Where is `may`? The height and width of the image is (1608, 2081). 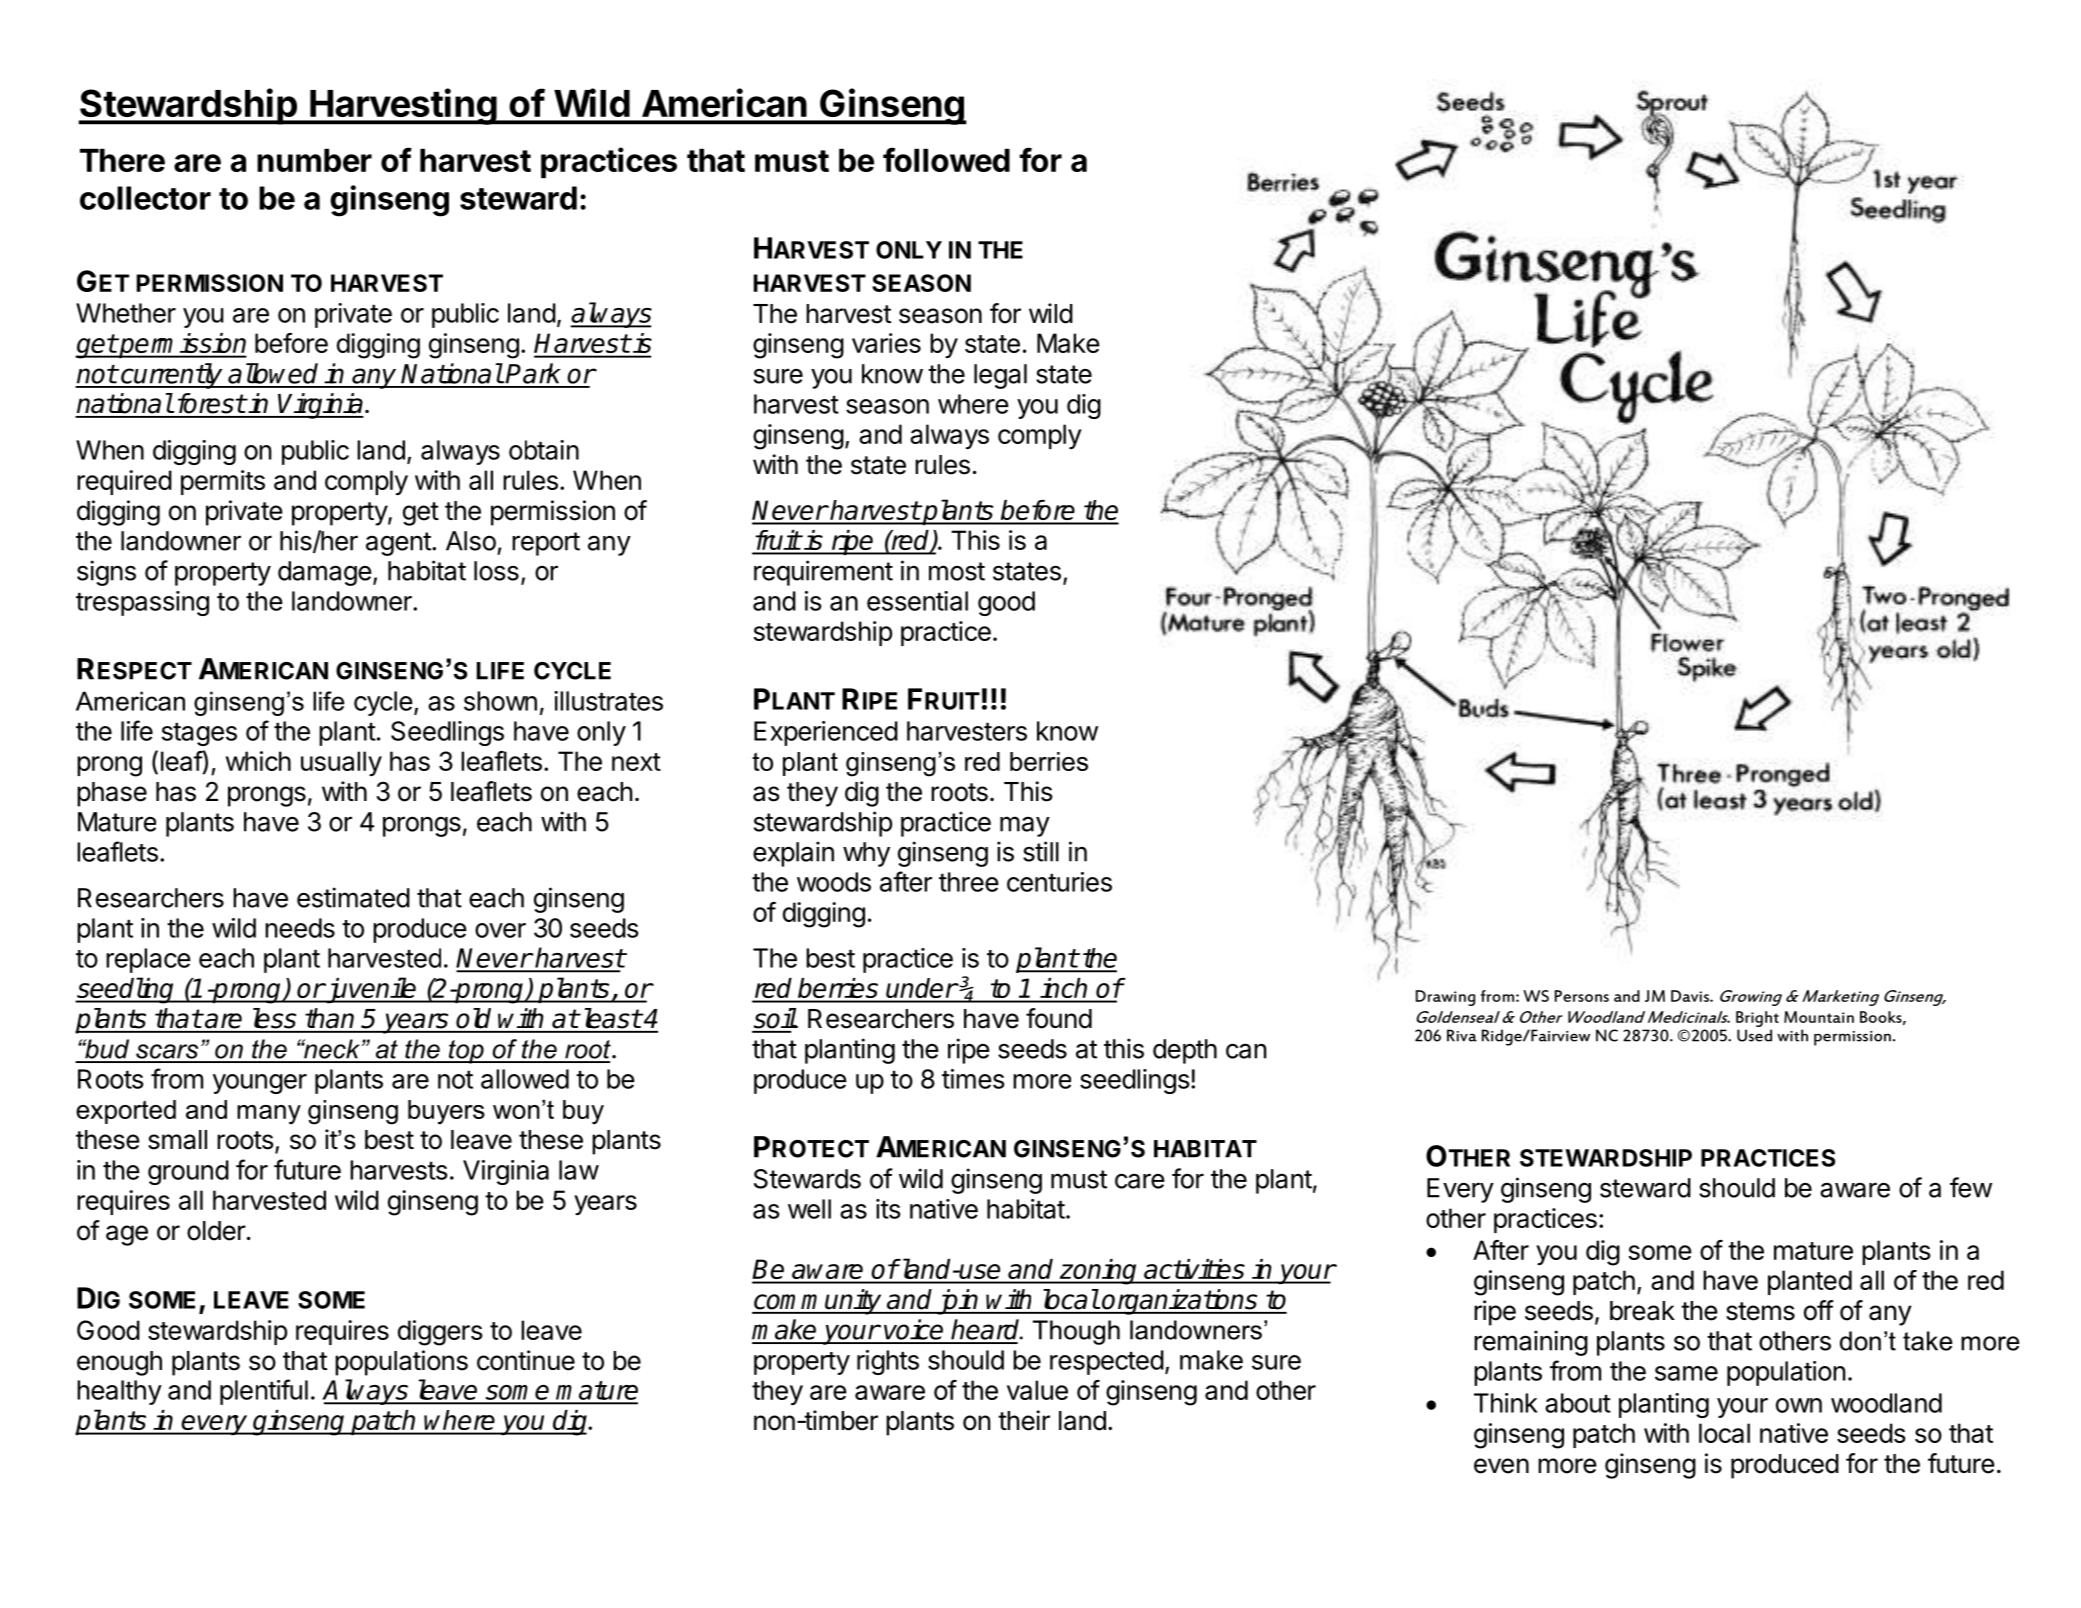
may is located at coordinates (1025, 826).
